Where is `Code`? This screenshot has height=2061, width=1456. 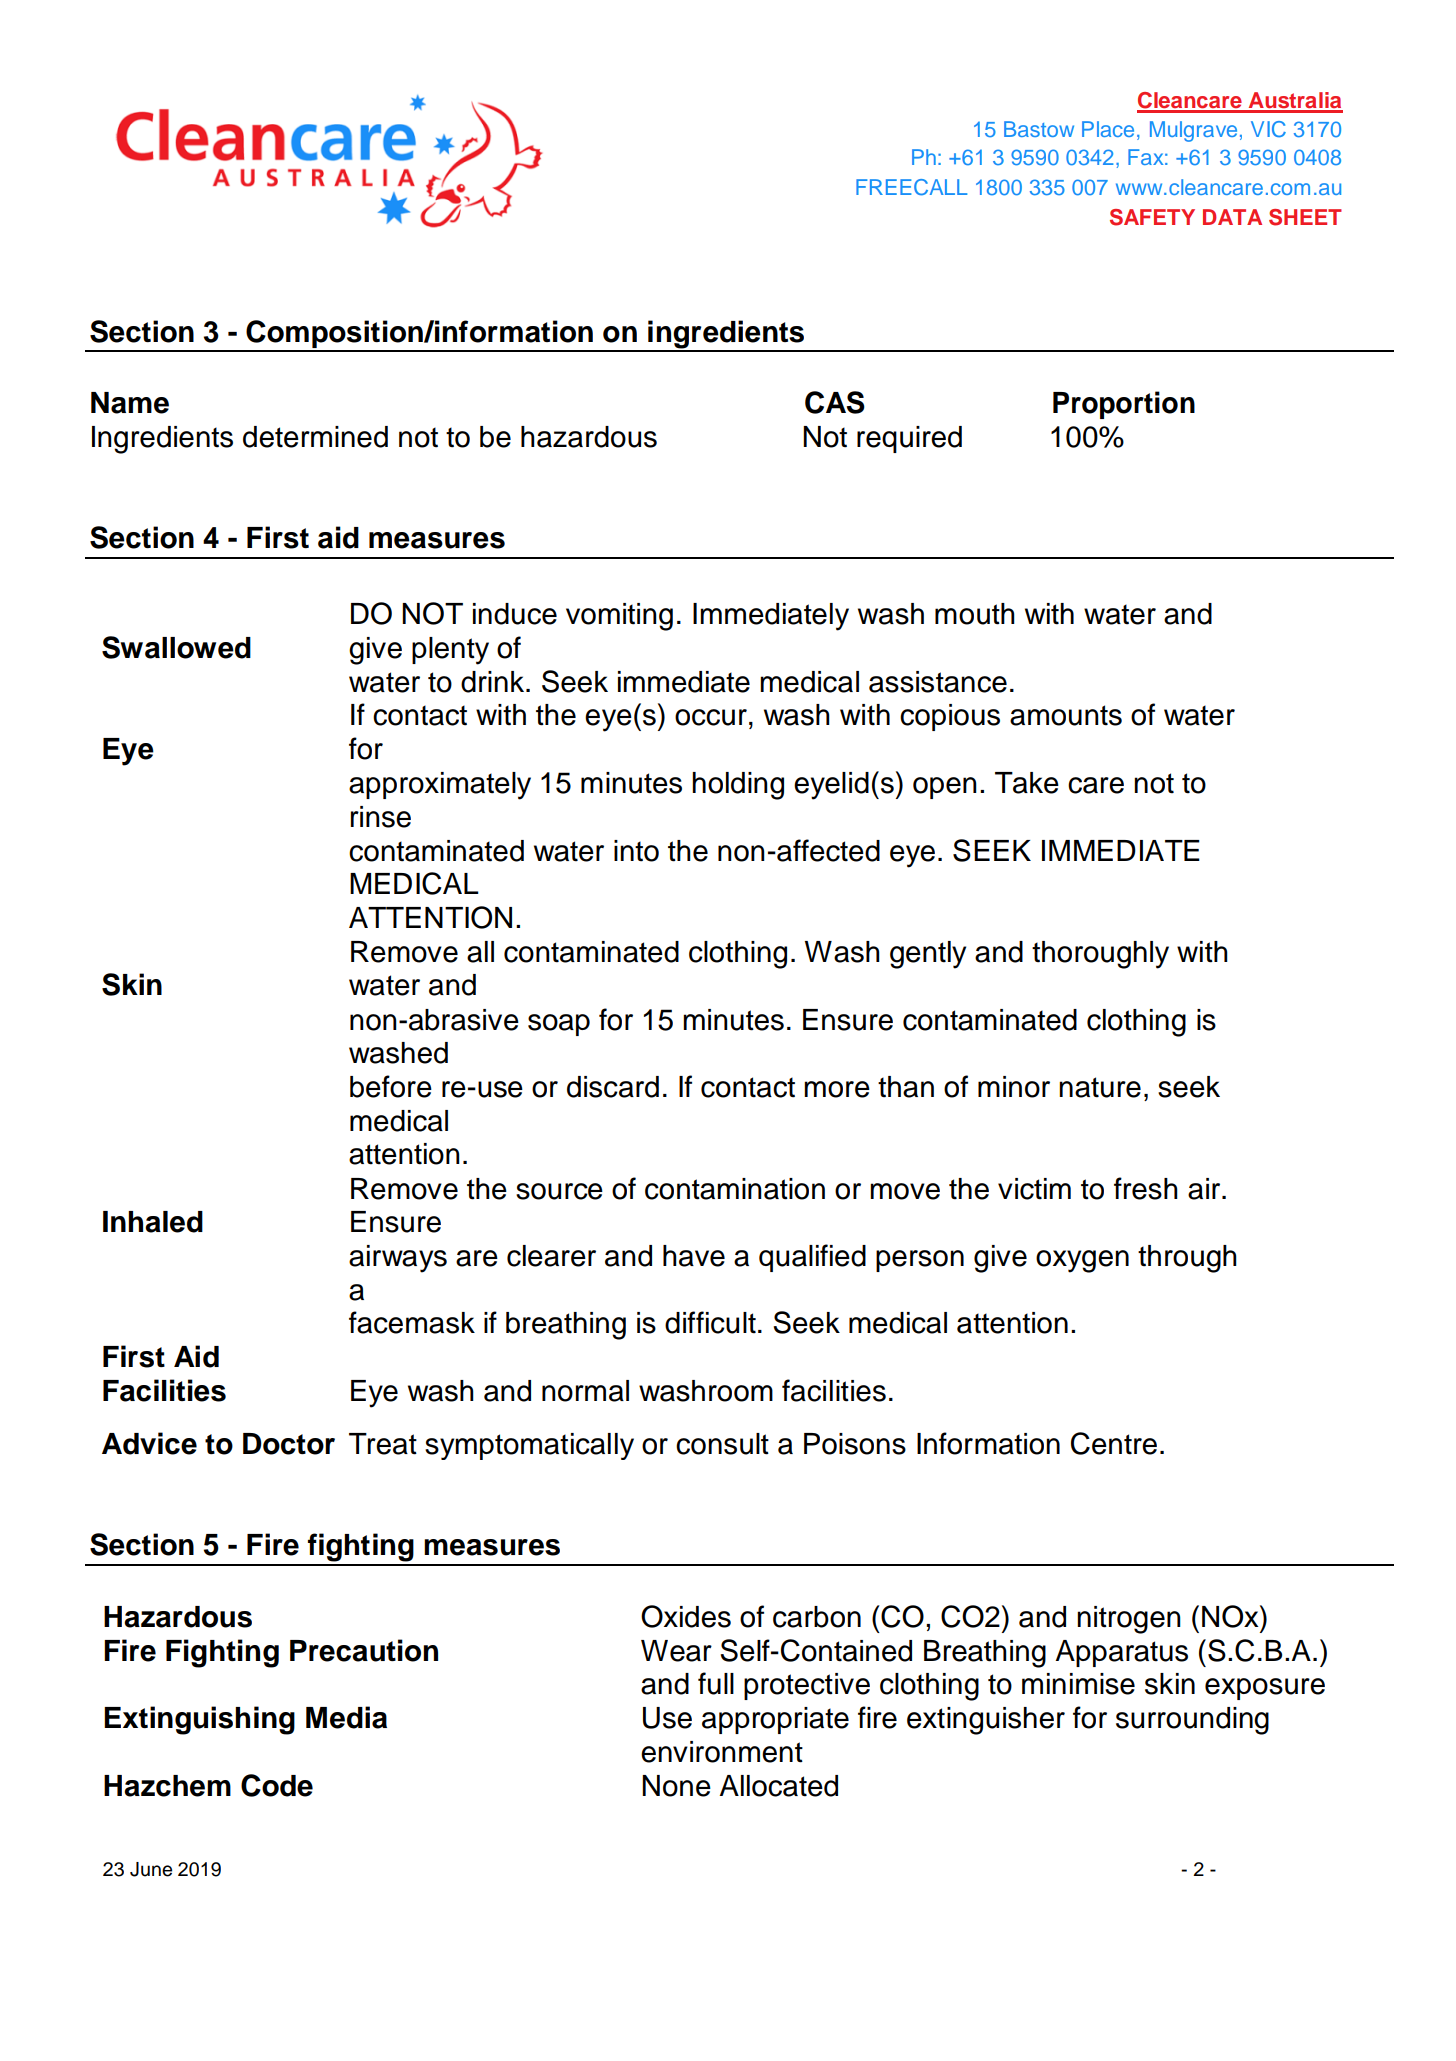 Code is located at coordinates (277, 1785).
